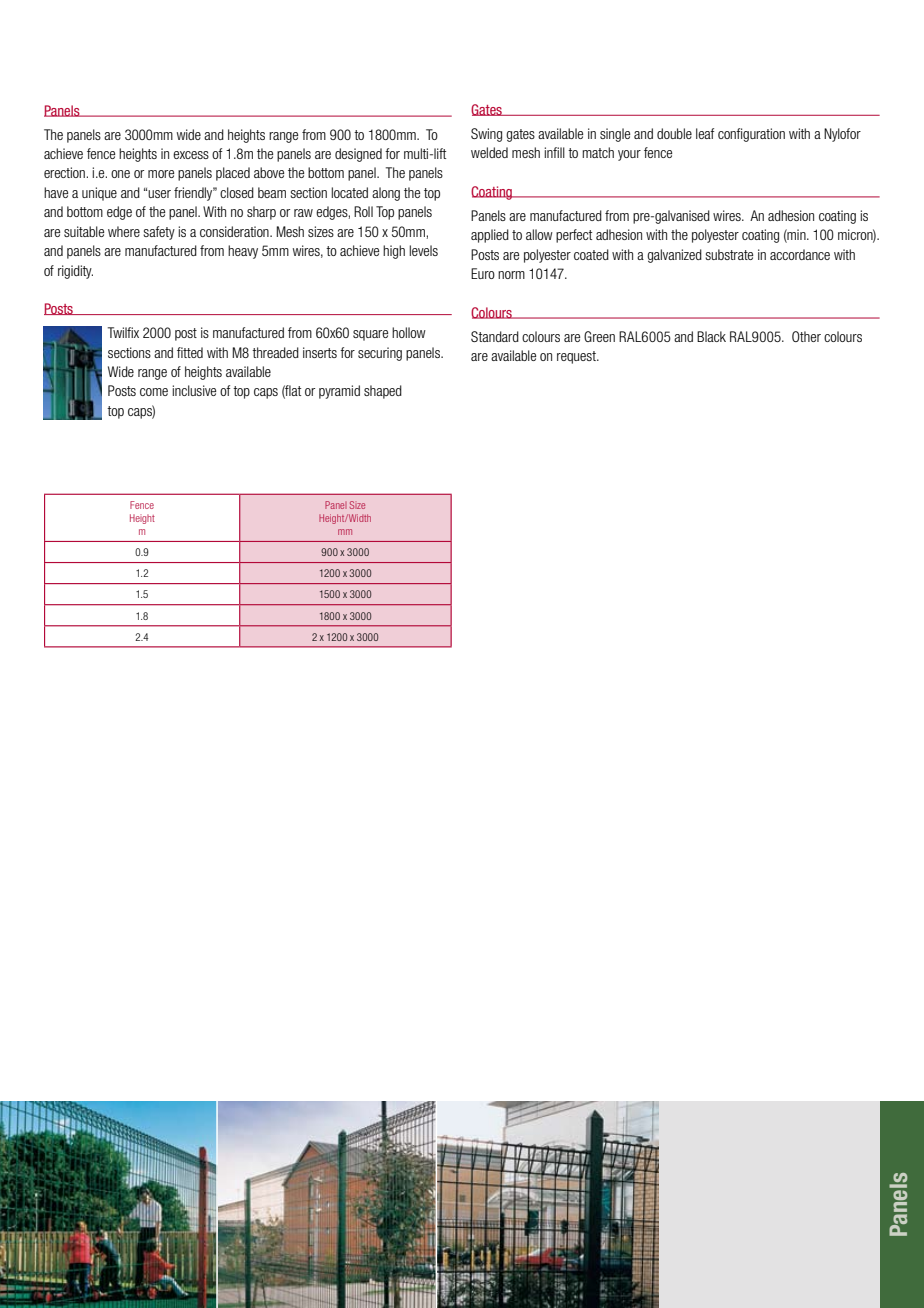 This screenshot has width=924, height=1308. Describe the element at coordinates (363, 211) in the screenshot. I see `Roll` at that location.
